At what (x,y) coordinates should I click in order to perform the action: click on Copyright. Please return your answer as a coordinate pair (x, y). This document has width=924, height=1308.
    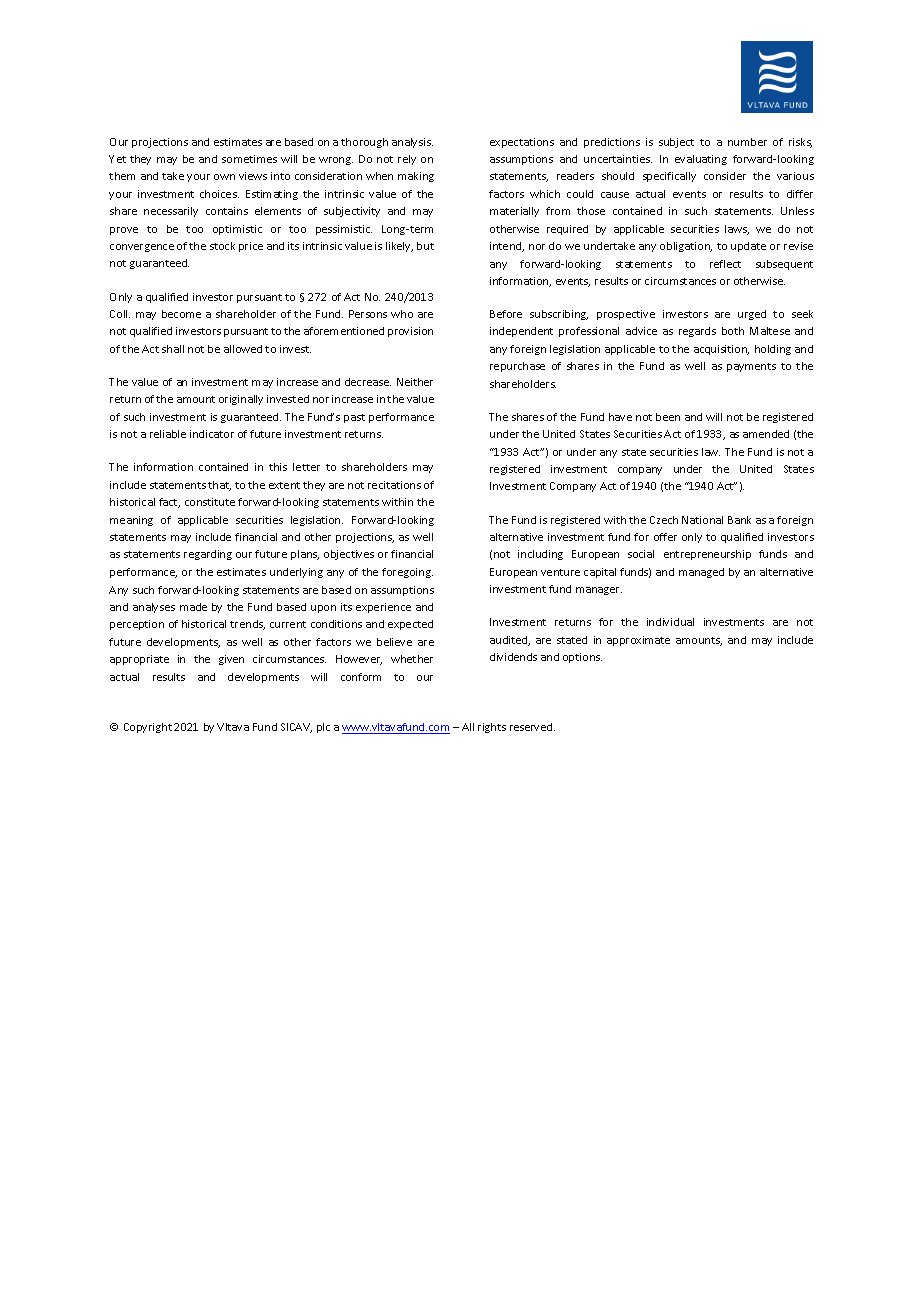
    Looking at the image, I should click on (148, 728).
